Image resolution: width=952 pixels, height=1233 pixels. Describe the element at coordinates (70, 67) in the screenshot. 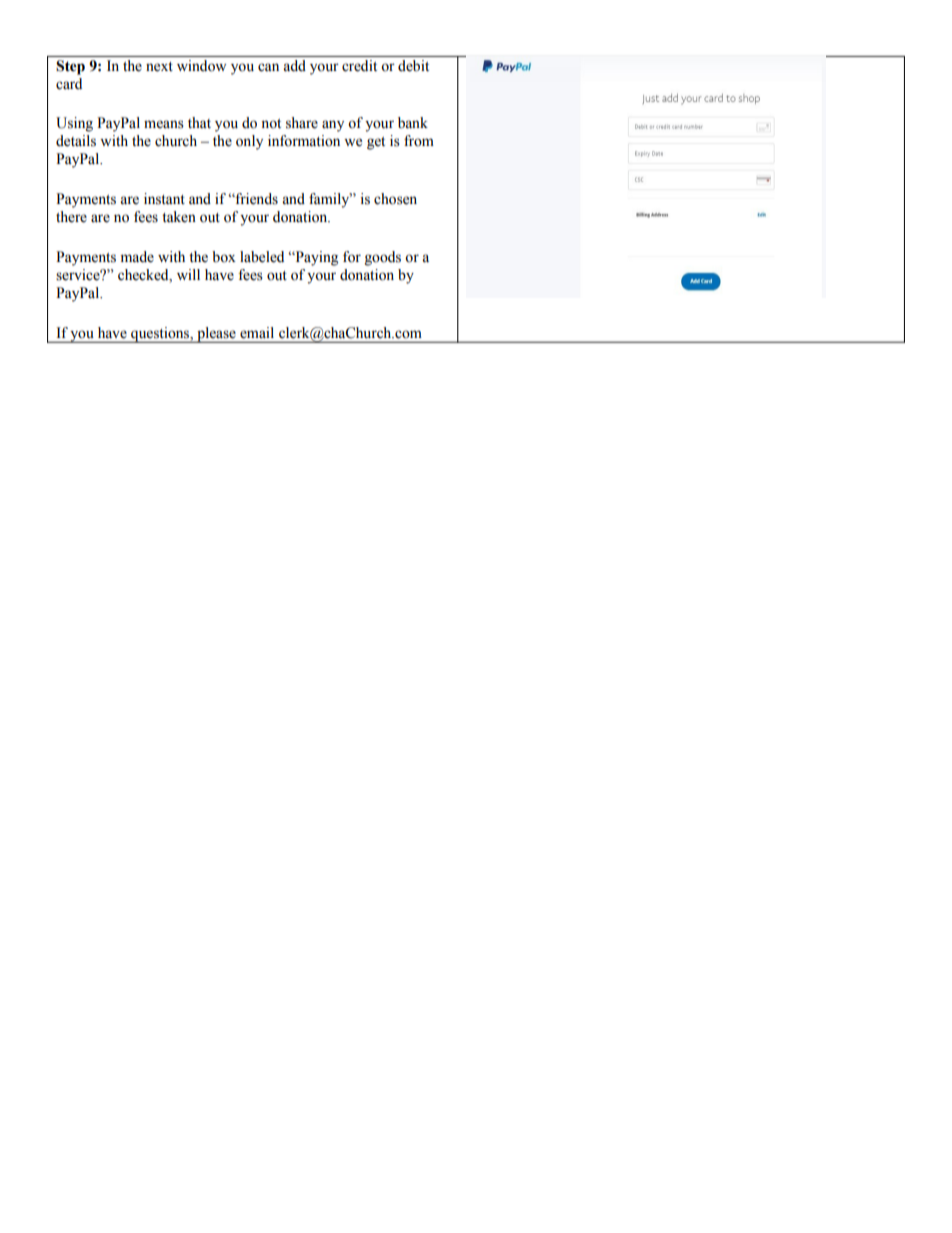

I see `Step` at that location.
